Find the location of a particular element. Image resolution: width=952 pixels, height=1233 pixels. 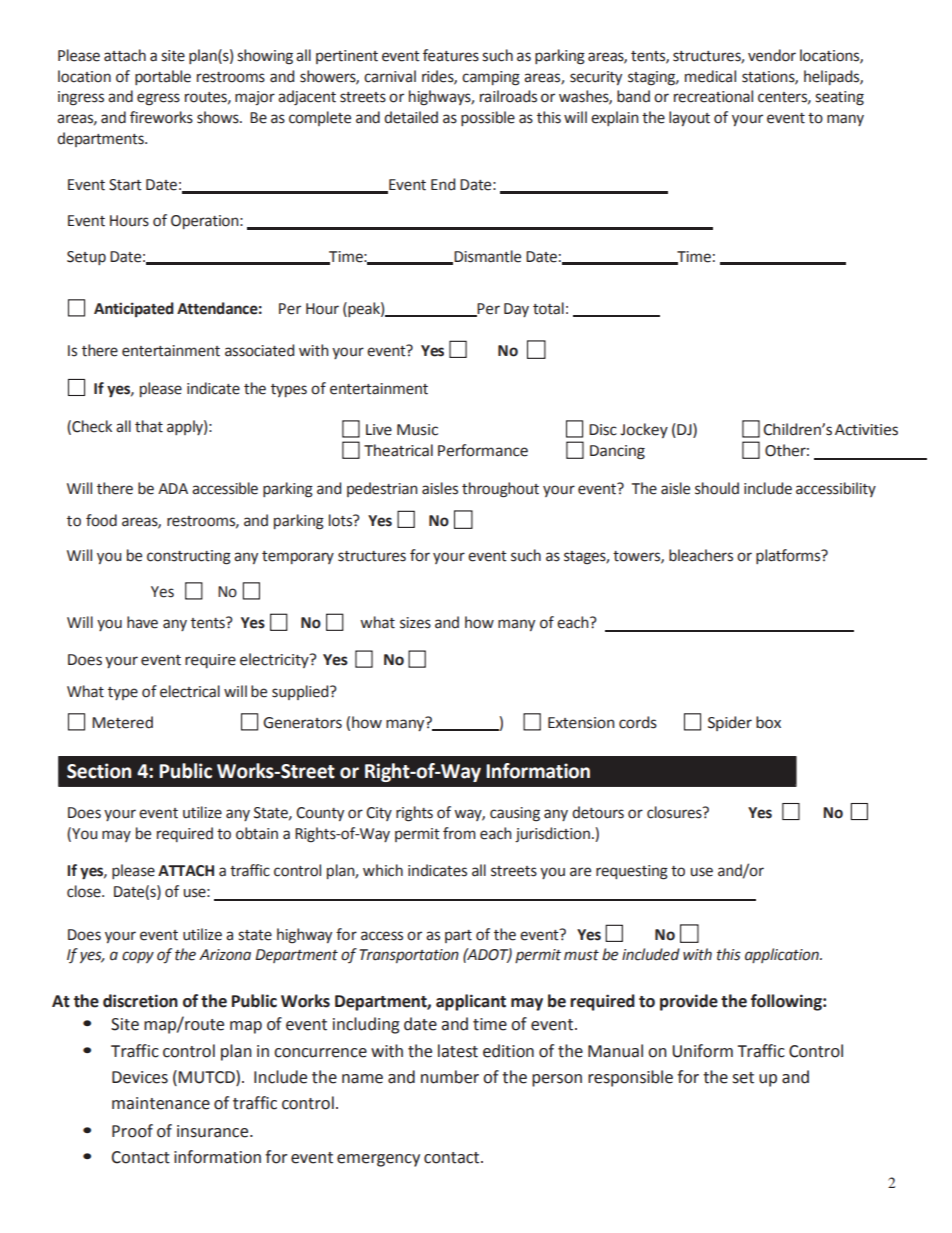

platforms is located at coordinates (789, 556).
